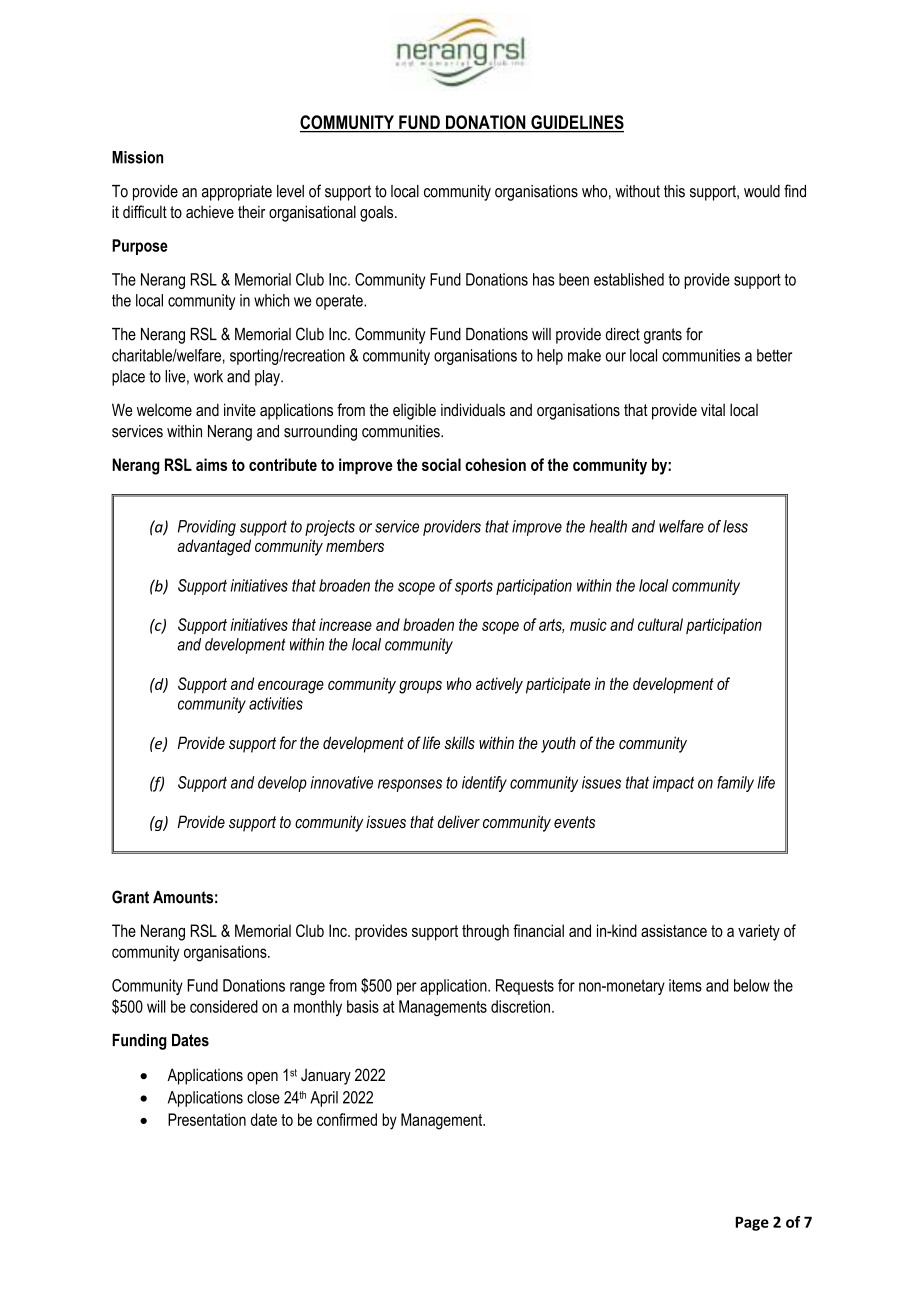 The width and height of the screenshot is (924, 1308). Describe the element at coordinates (674, 191) in the screenshot. I see `this` at that location.
